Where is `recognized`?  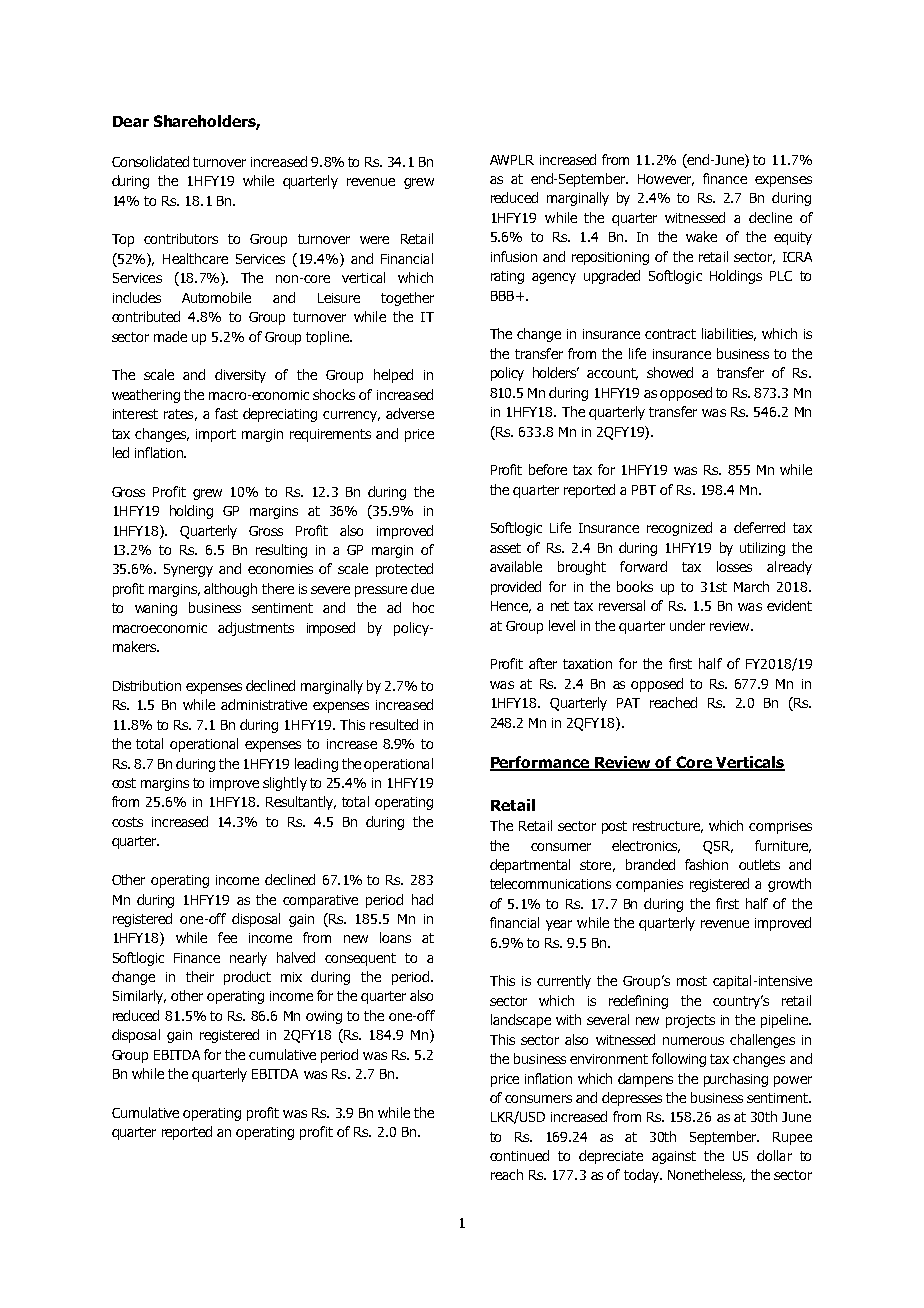 recognized is located at coordinates (679, 529).
